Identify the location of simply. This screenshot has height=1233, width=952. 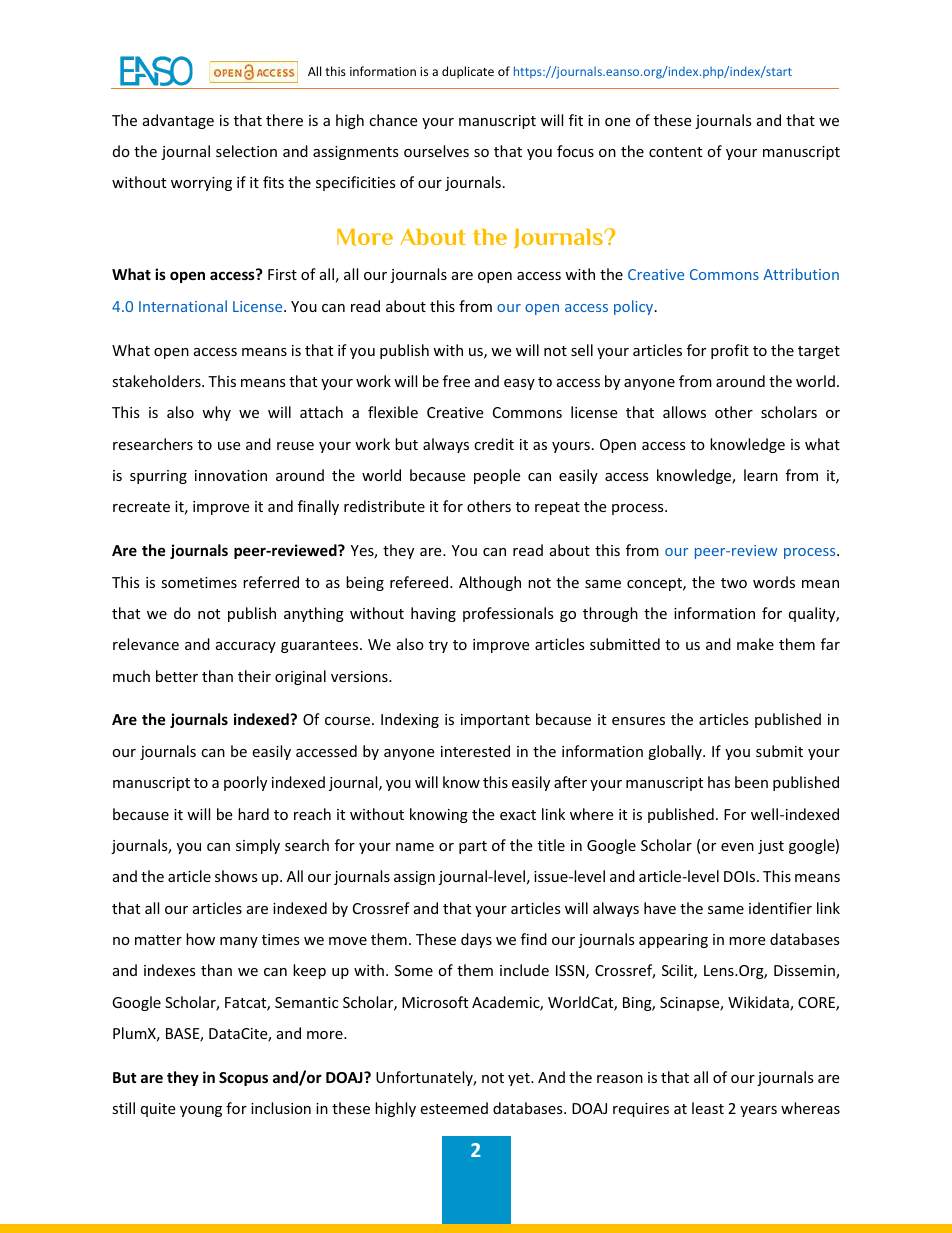
(258, 846).
